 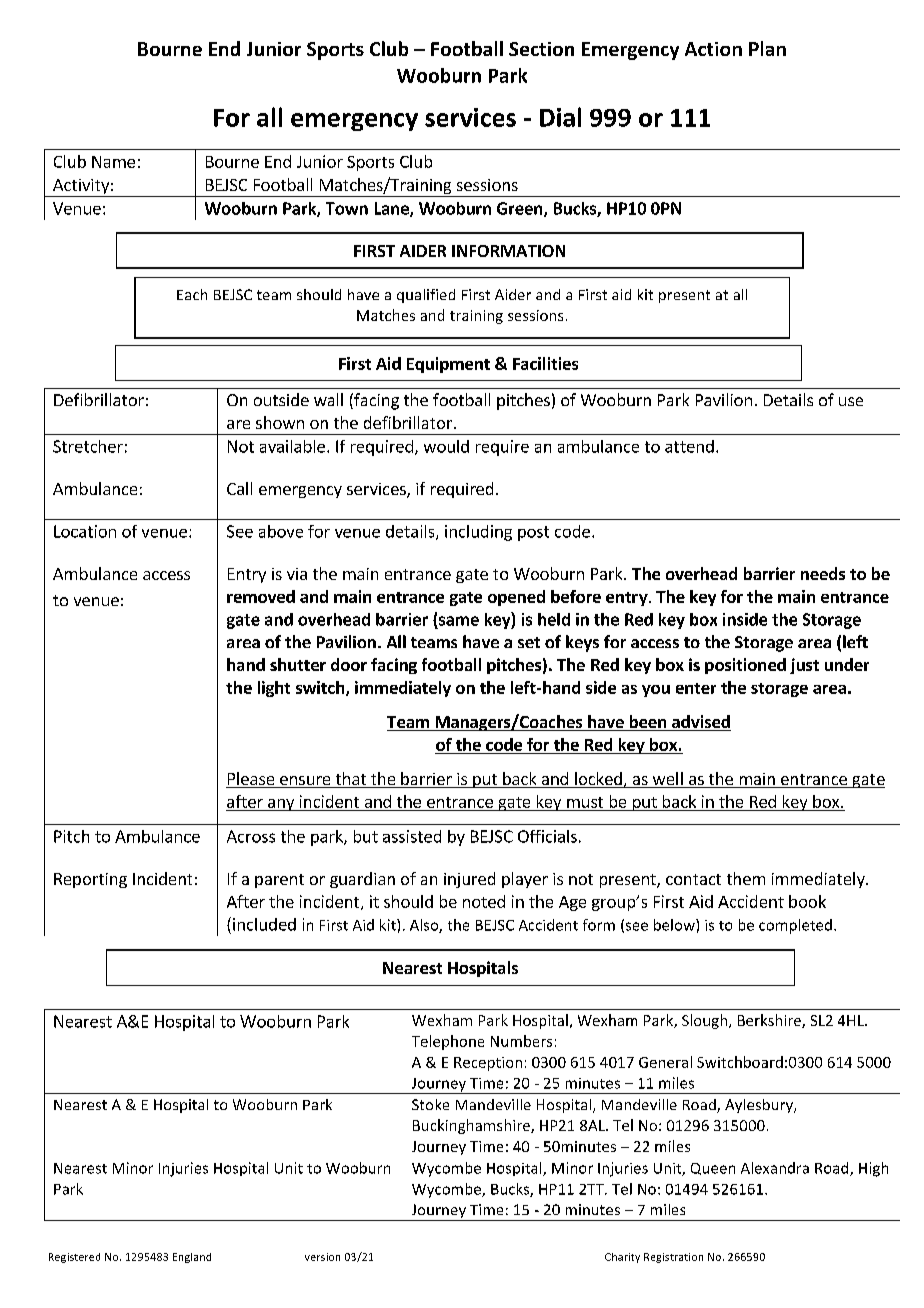 I want to click on England, so click(x=192, y=1258).
